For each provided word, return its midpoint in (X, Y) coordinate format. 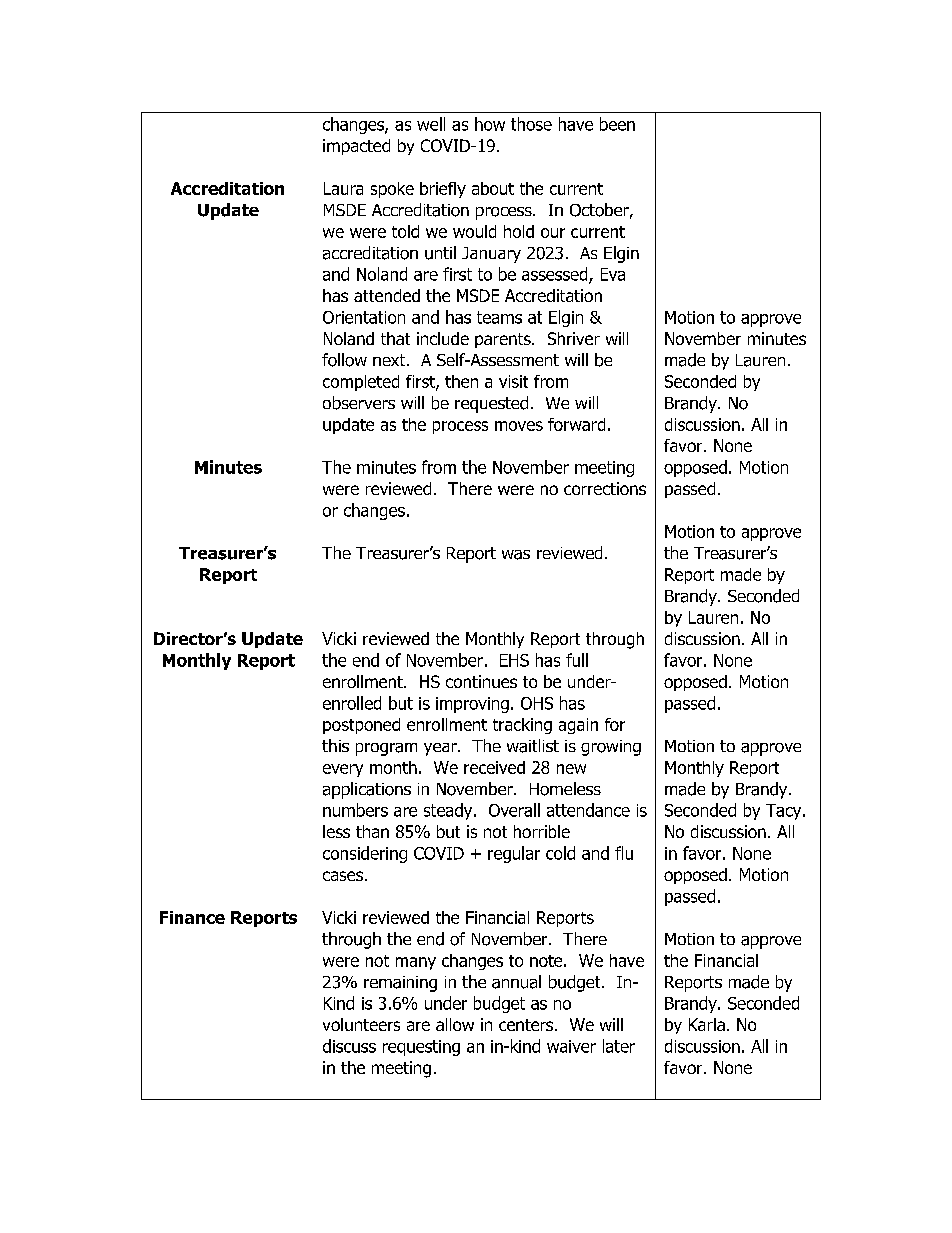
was (516, 555)
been (617, 124)
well (431, 124)
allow (455, 1024)
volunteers (361, 1024)
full (577, 660)
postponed (361, 726)
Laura (343, 188)
